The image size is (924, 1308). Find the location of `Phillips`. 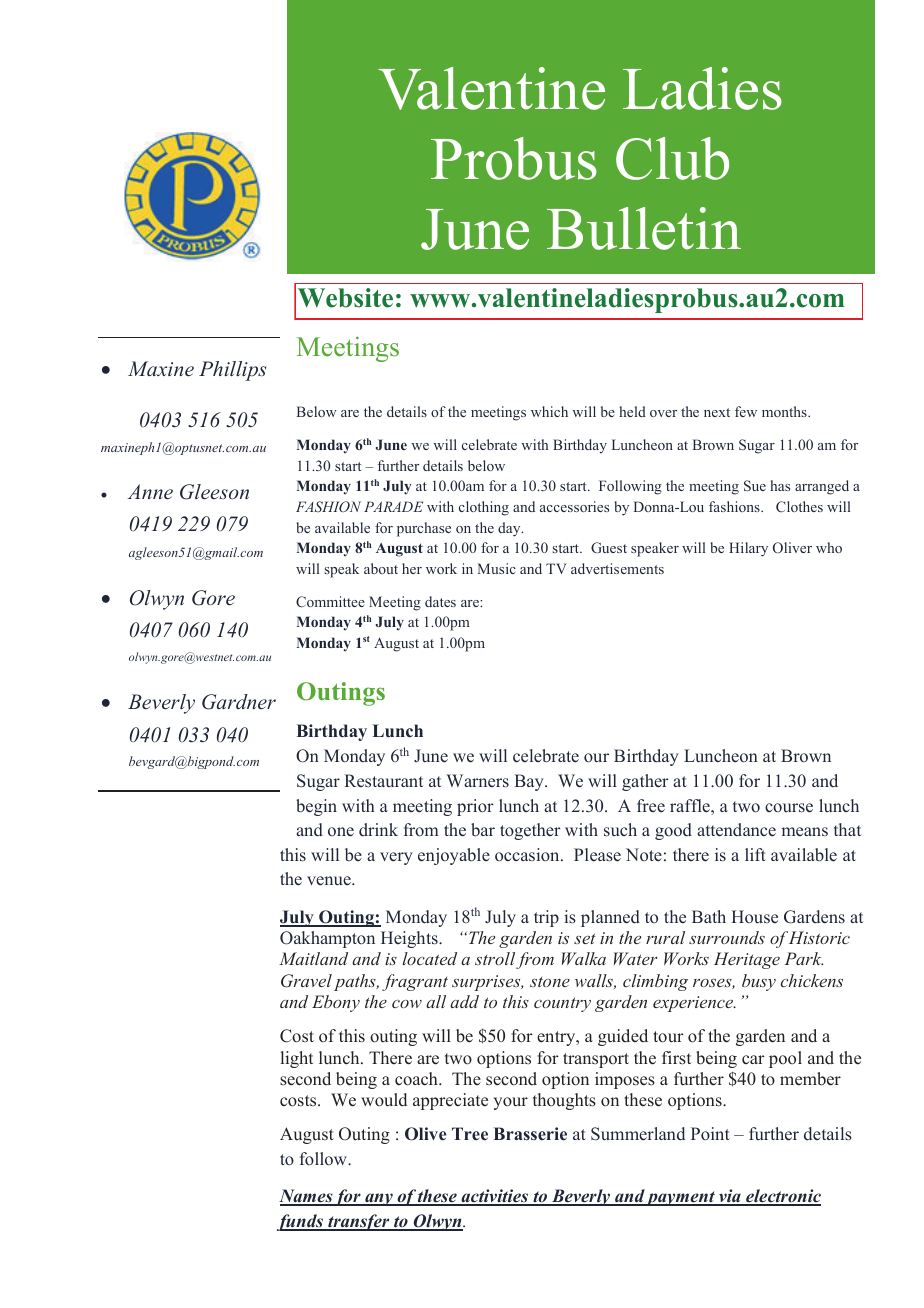

Phillips is located at coordinates (232, 371).
